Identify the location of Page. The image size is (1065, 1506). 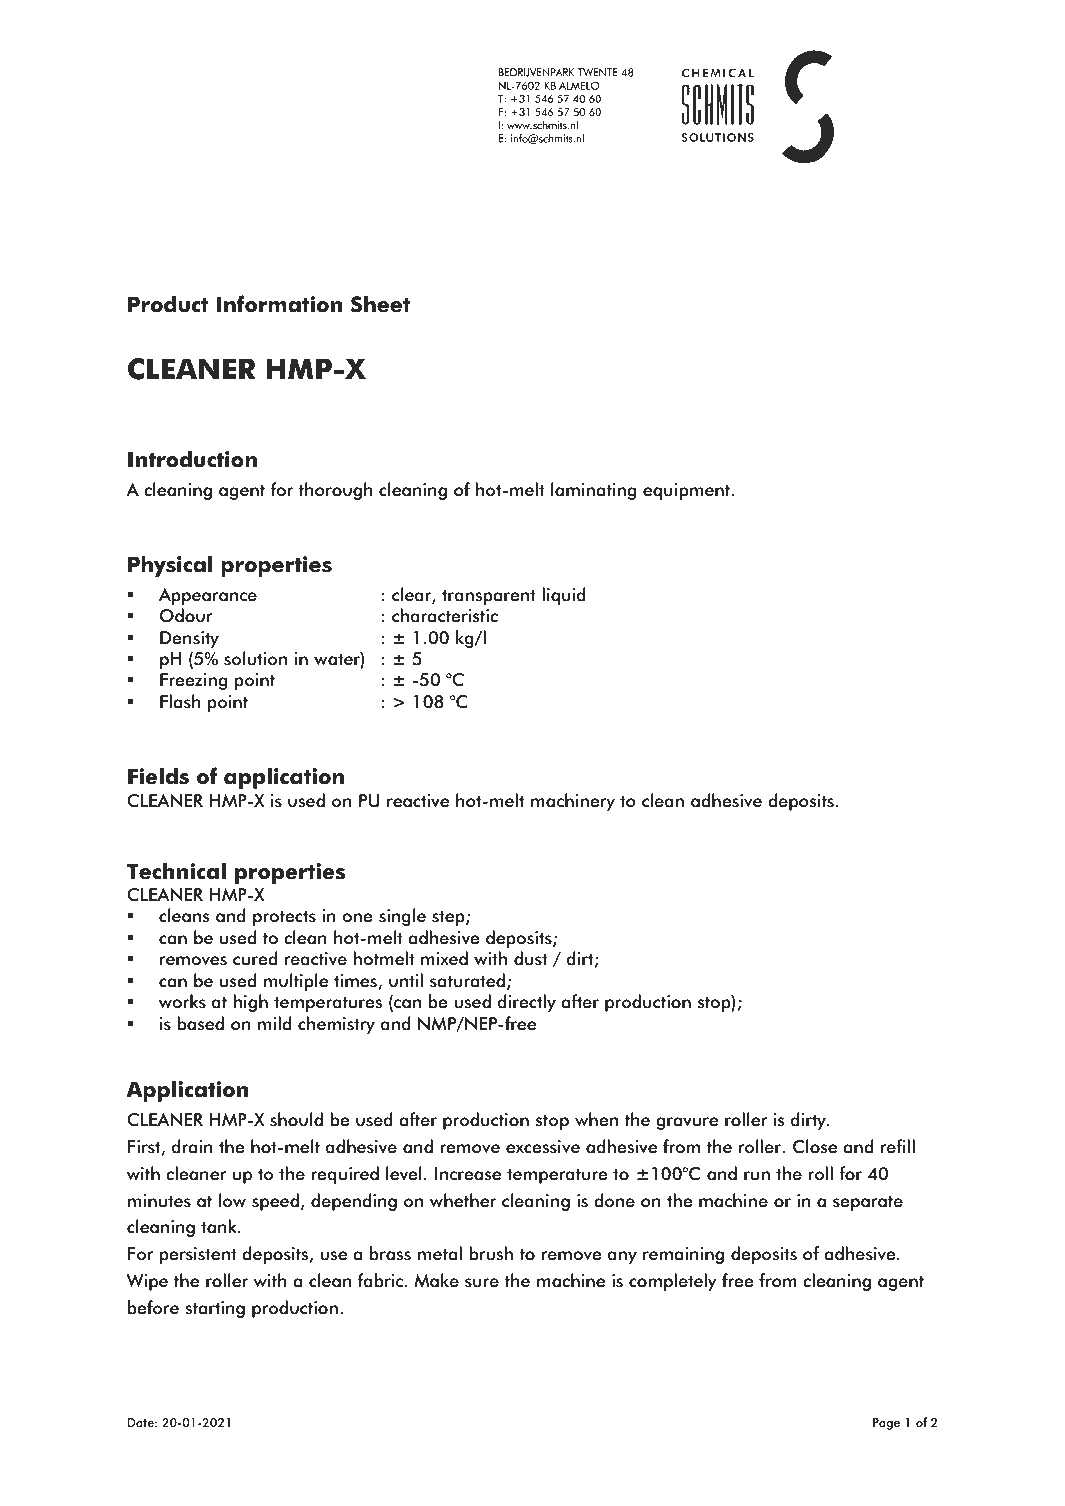
(886, 1424).
